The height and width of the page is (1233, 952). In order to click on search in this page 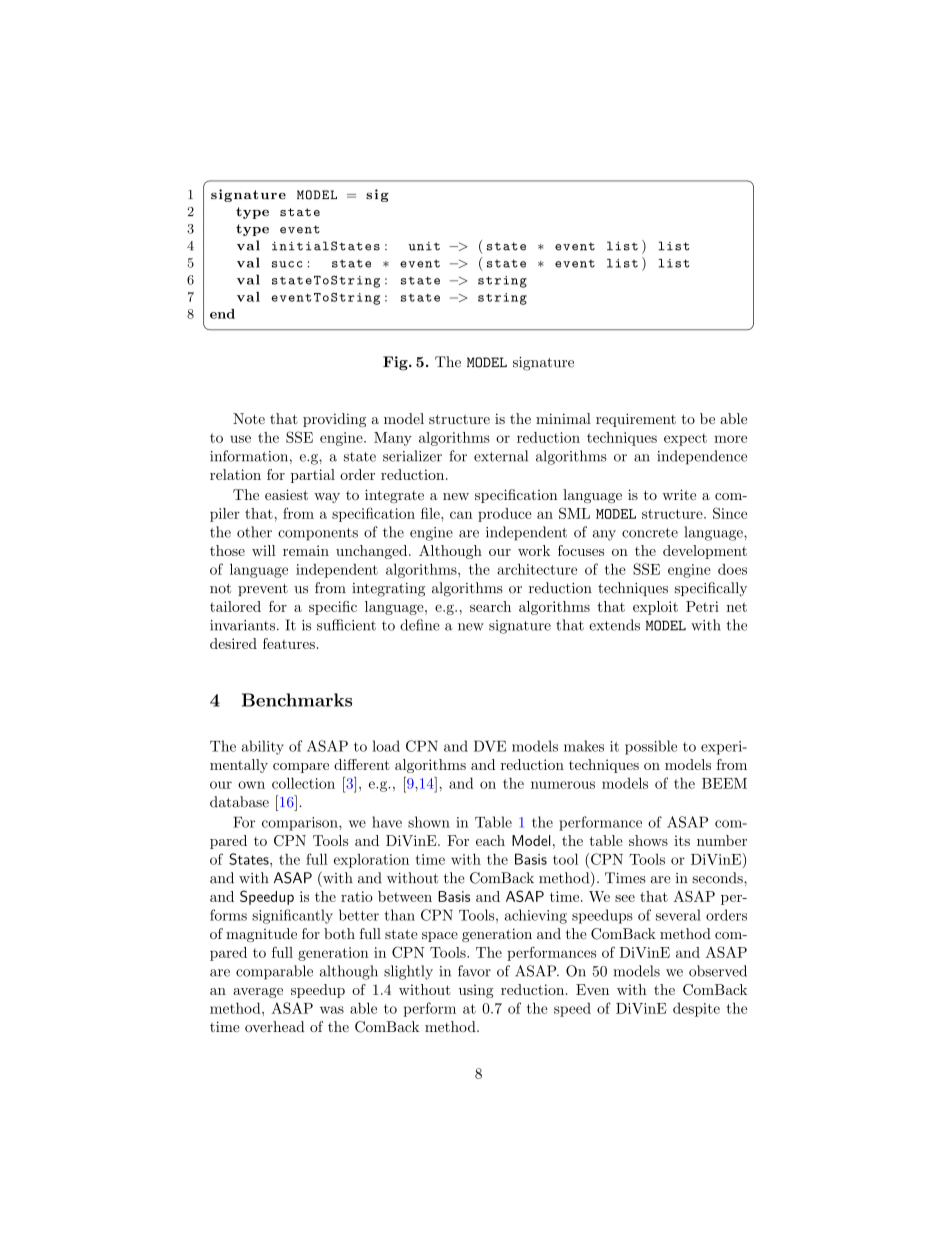, I will do `click(490, 606)`.
